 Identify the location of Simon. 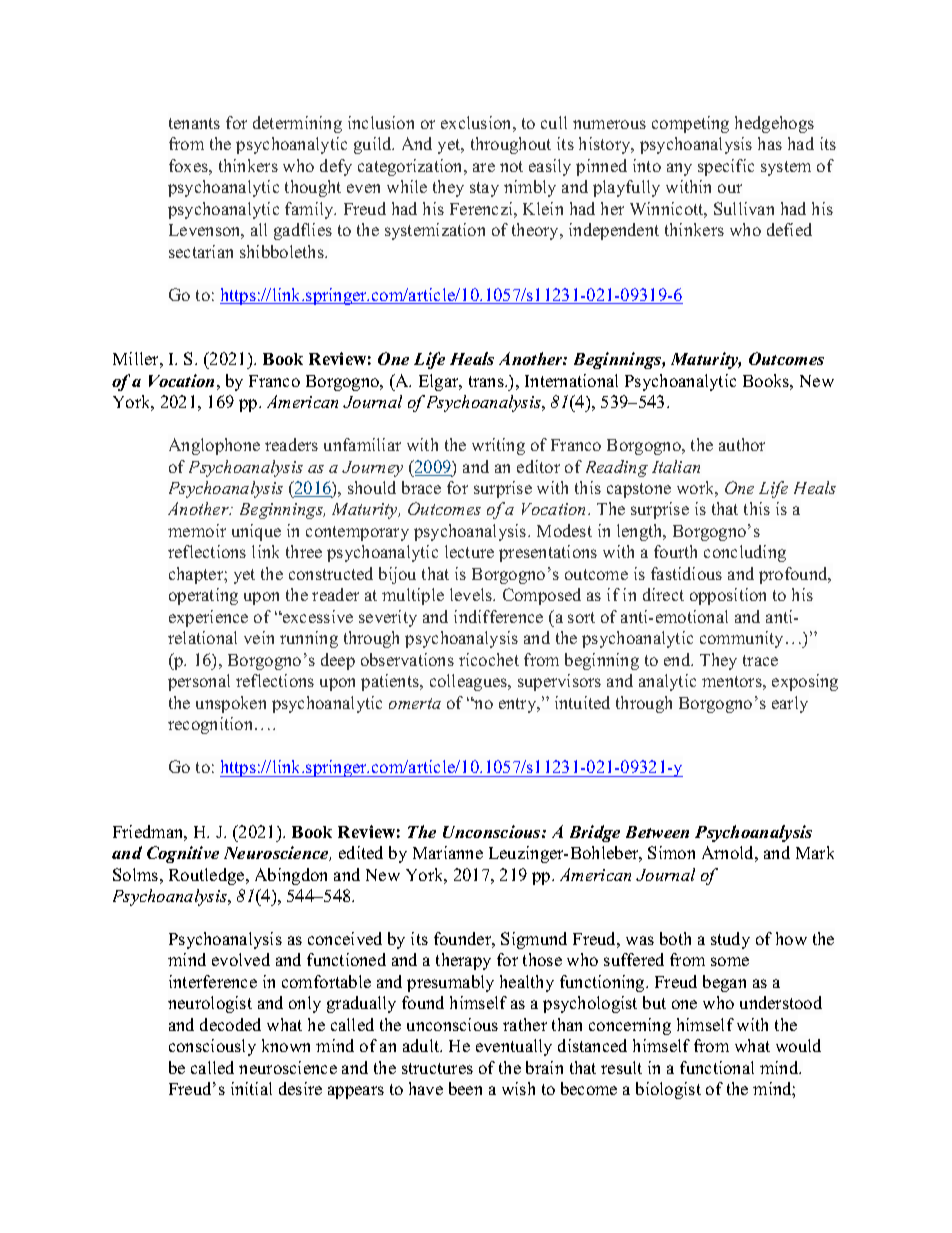
(671, 852).
